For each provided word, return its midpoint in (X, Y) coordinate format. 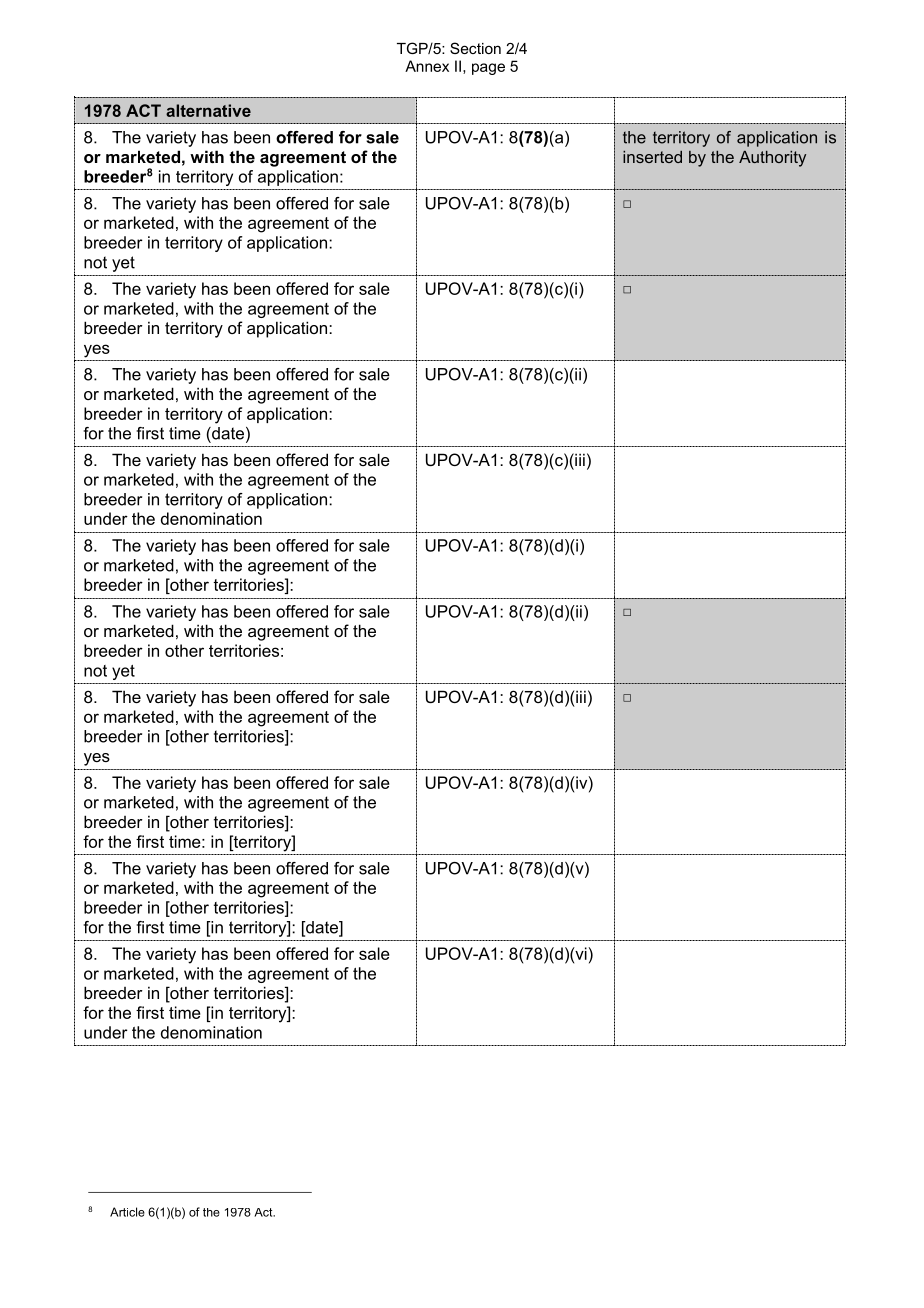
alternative (208, 110)
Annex (427, 66)
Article (127, 1212)
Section (475, 48)
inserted (652, 157)
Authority (772, 159)
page (488, 69)
